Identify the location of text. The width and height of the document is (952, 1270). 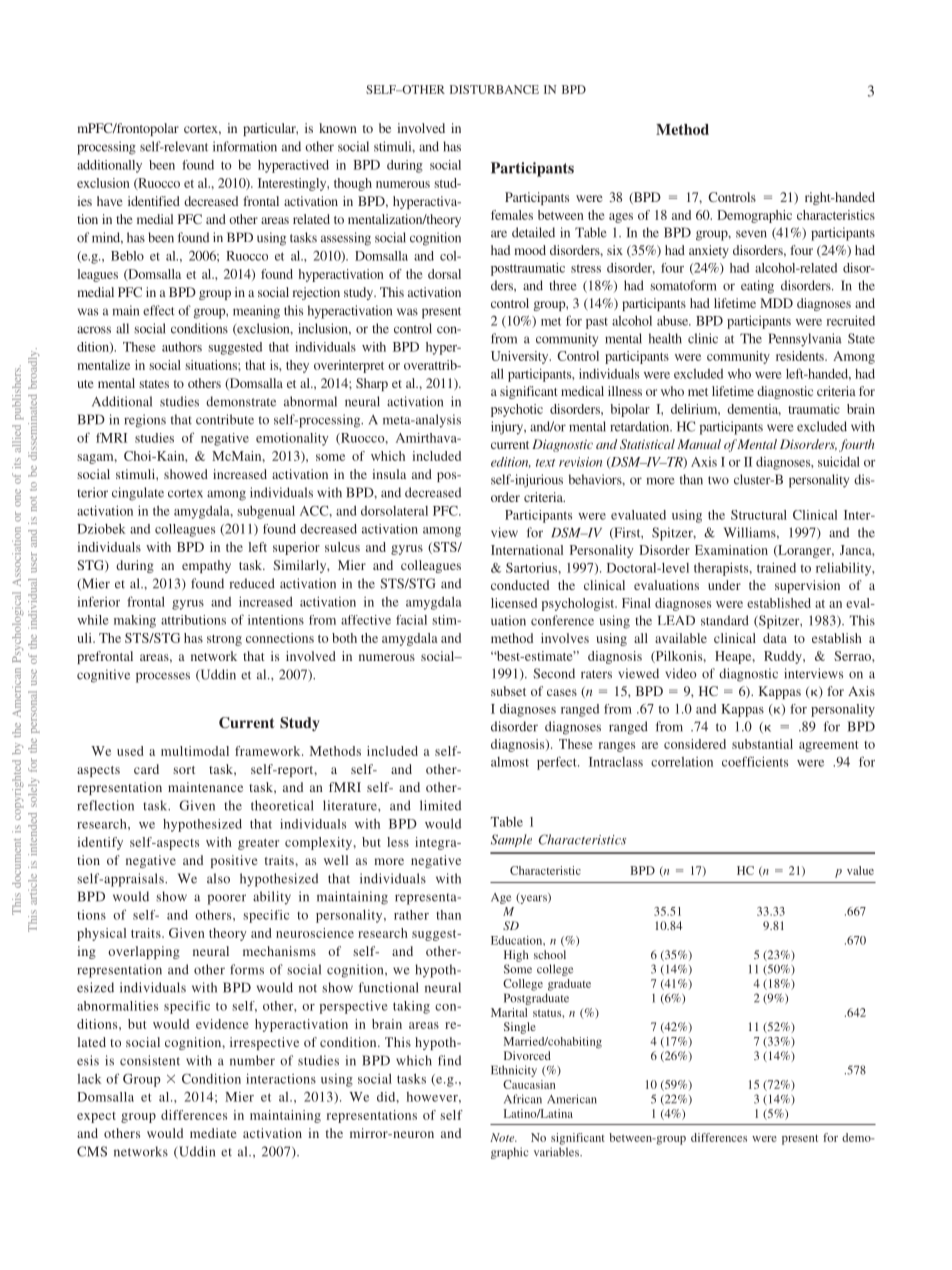
(546, 463).
